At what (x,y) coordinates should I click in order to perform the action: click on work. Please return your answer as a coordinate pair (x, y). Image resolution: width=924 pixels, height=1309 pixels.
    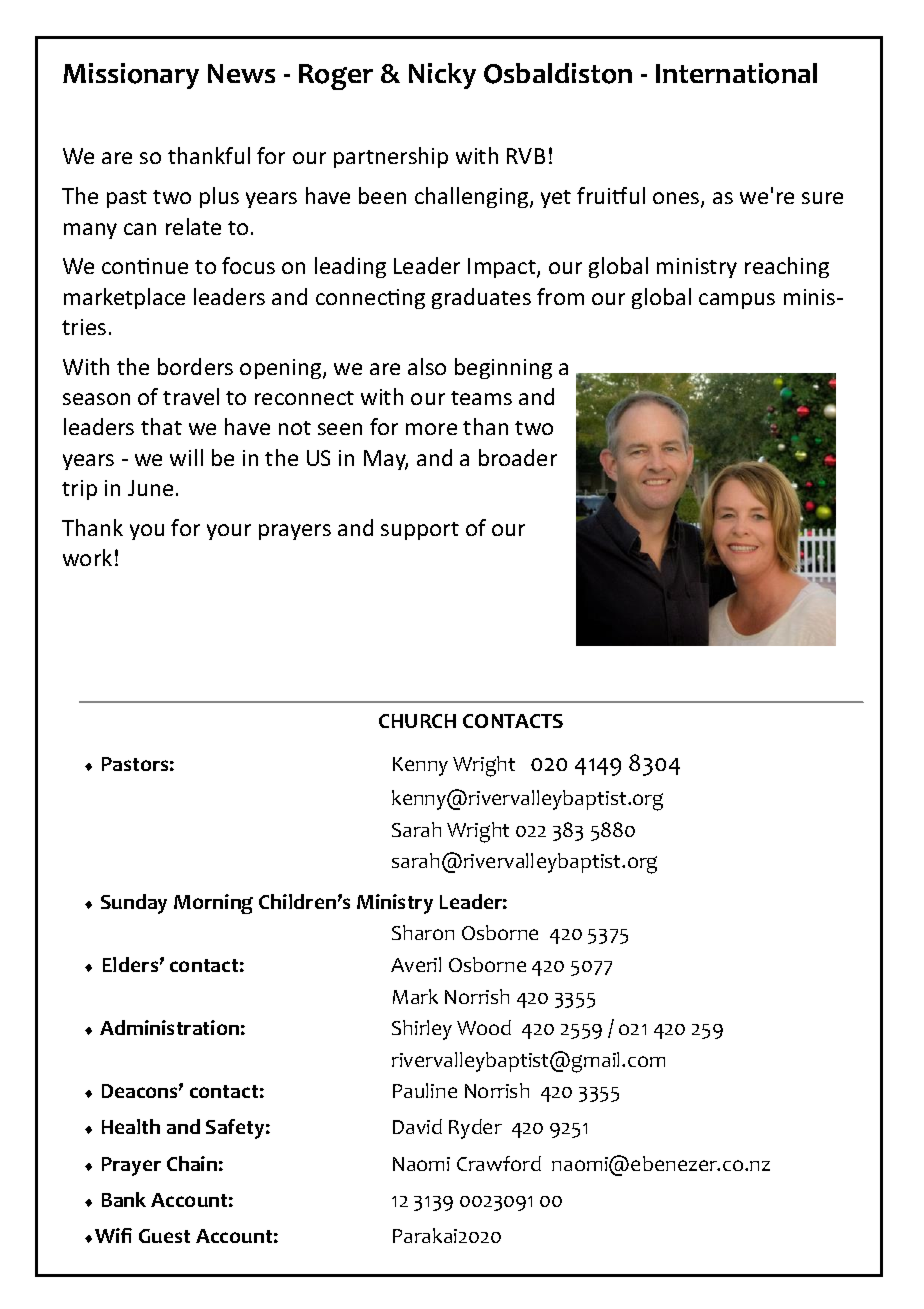
    Looking at the image, I should click on (87, 557).
